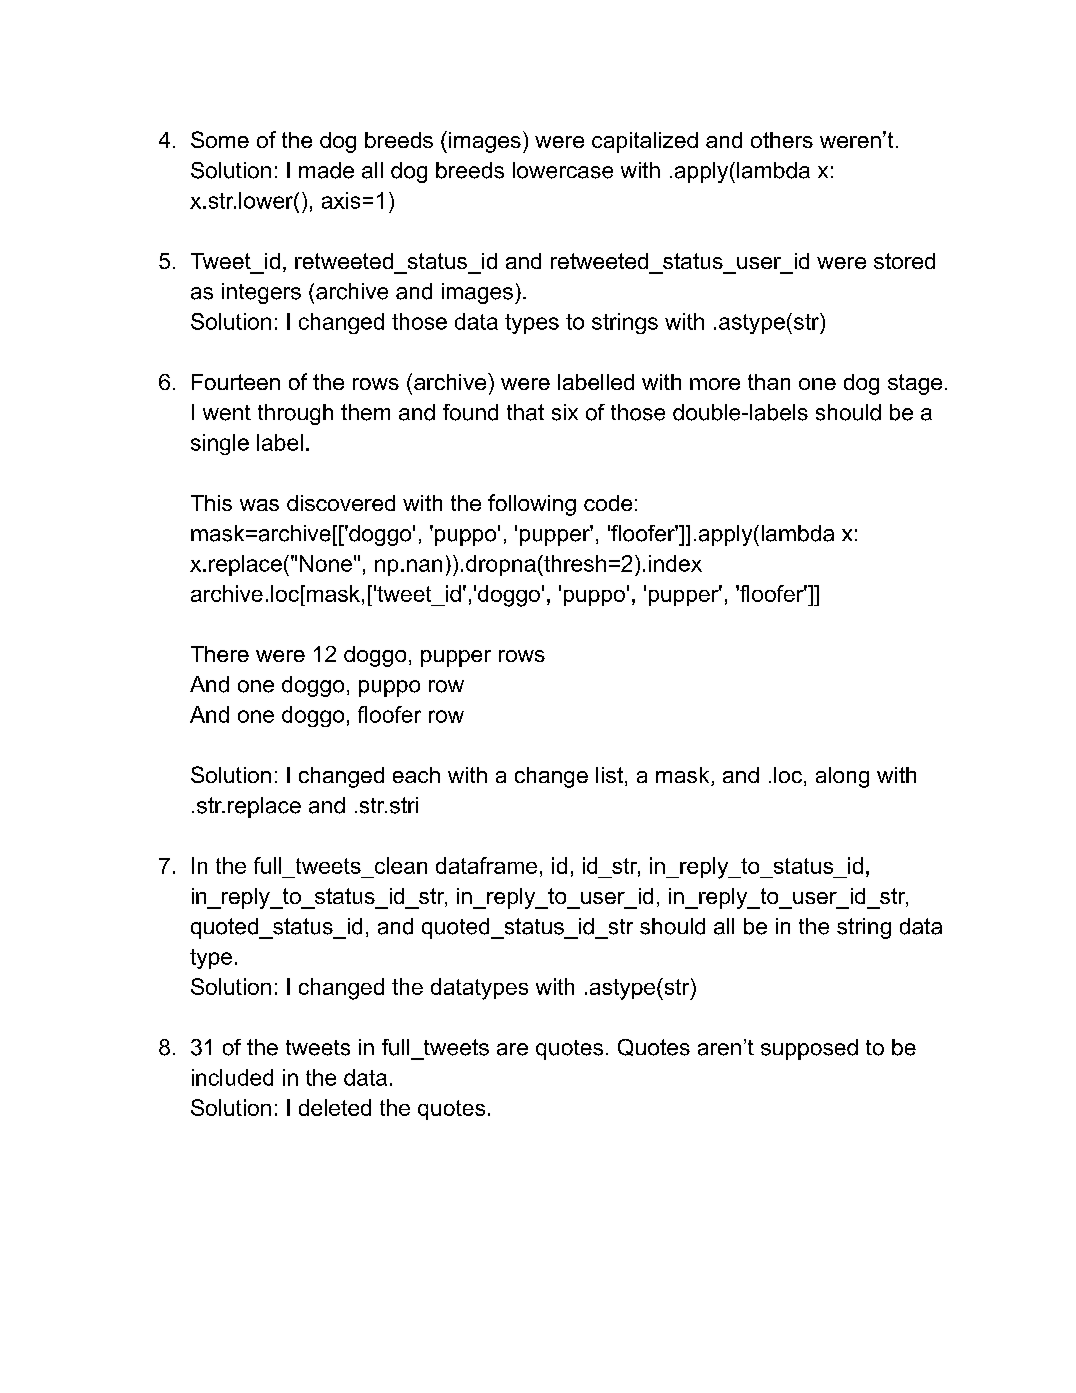 The width and height of the image is (1076, 1393). I want to click on made, so click(326, 170).
